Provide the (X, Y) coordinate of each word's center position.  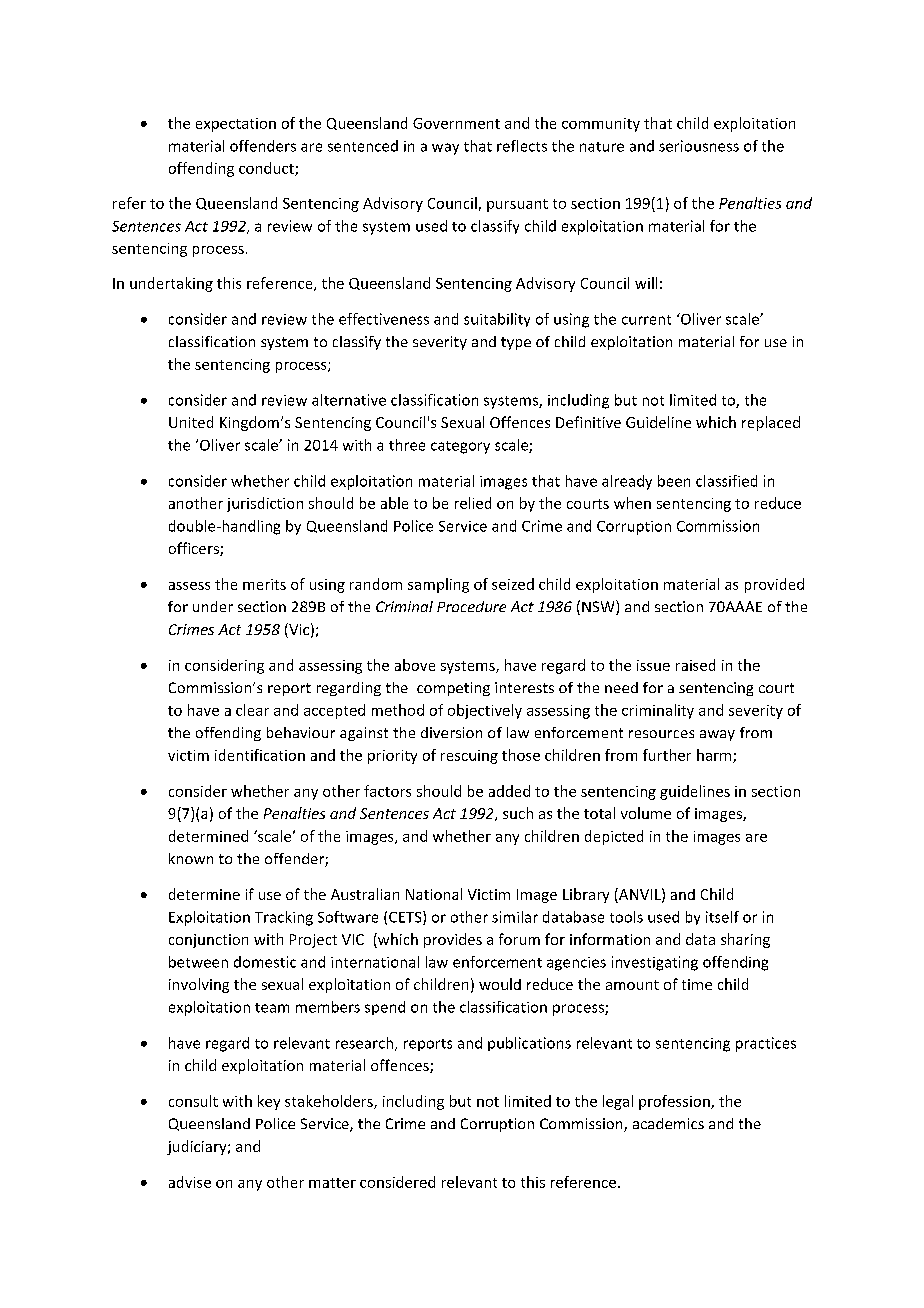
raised (695, 665)
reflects (522, 146)
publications (529, 1044)
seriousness (699, 146)
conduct (267, 169)
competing (453, 689)
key (269, 1102)
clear (252, 710)
